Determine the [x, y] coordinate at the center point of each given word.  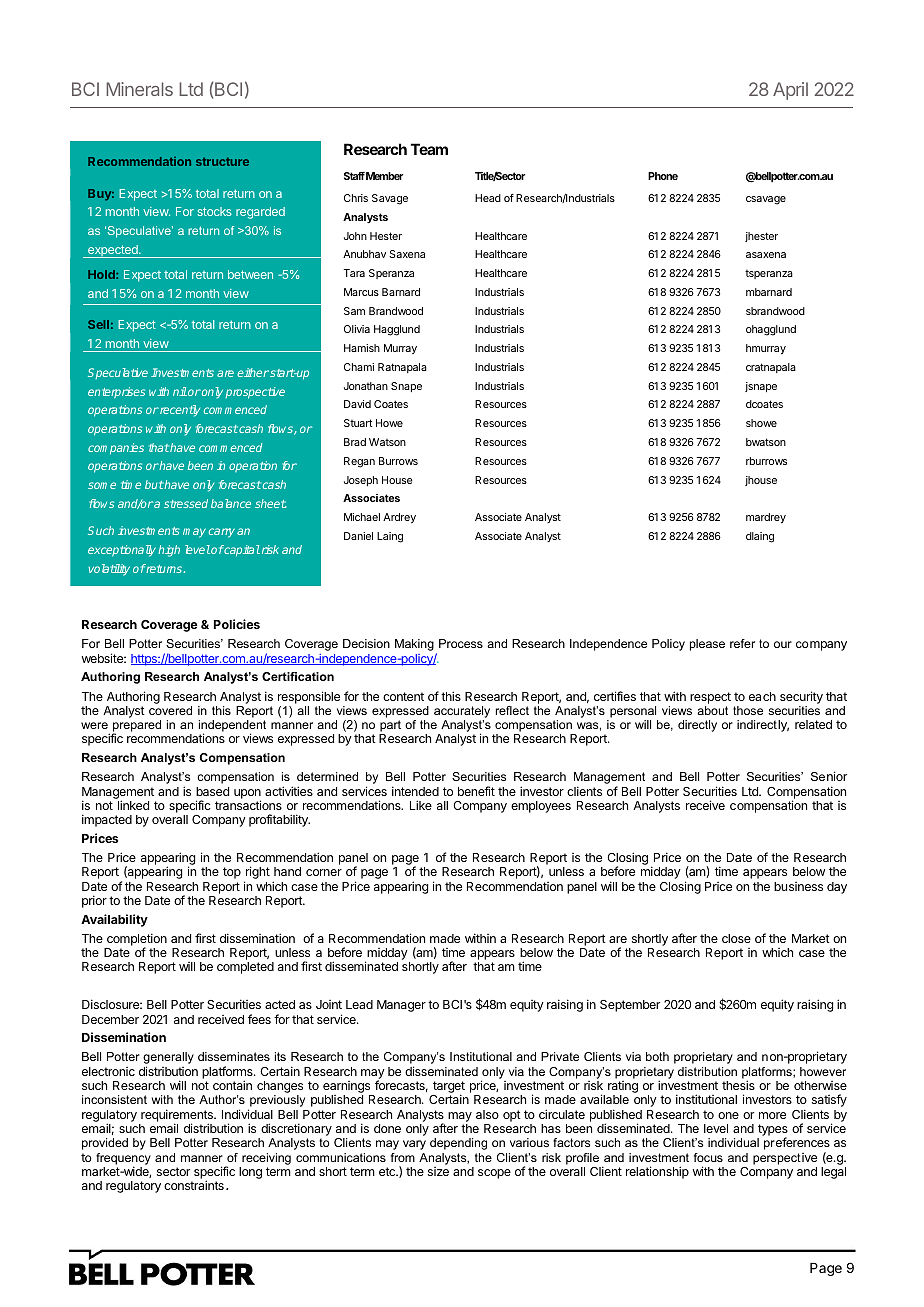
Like [421, 805]
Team [429, 149]
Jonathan [366, 386]
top [232, 873]
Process [461, 643]
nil [180, 391]
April [790, 91]
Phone [663, 176]
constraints [194, 1185]
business [798, 886]
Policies [237, 624]
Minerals [139, 89]
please [707, 645]
